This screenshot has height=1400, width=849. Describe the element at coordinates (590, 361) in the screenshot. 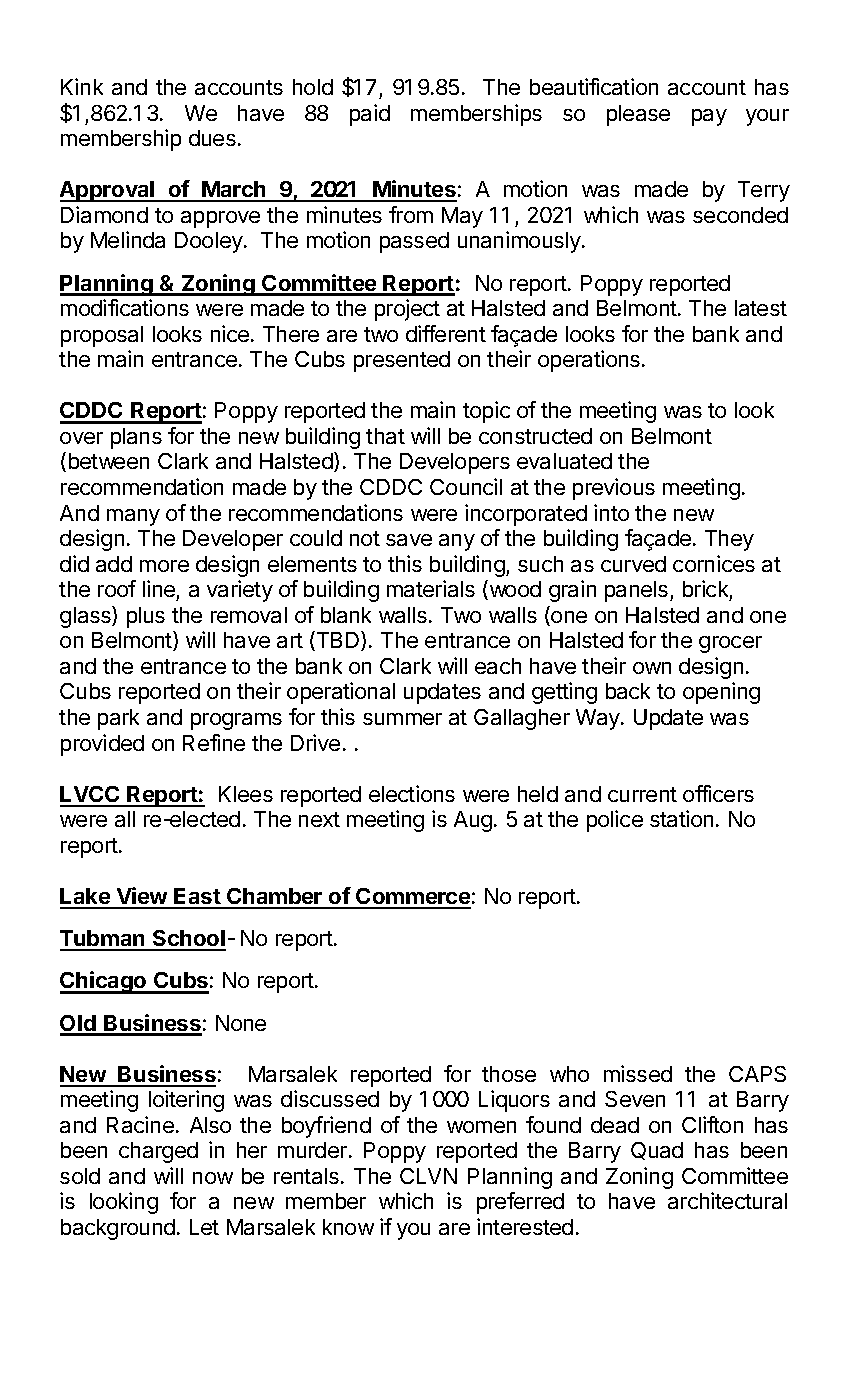

I see `operations` at that location.
